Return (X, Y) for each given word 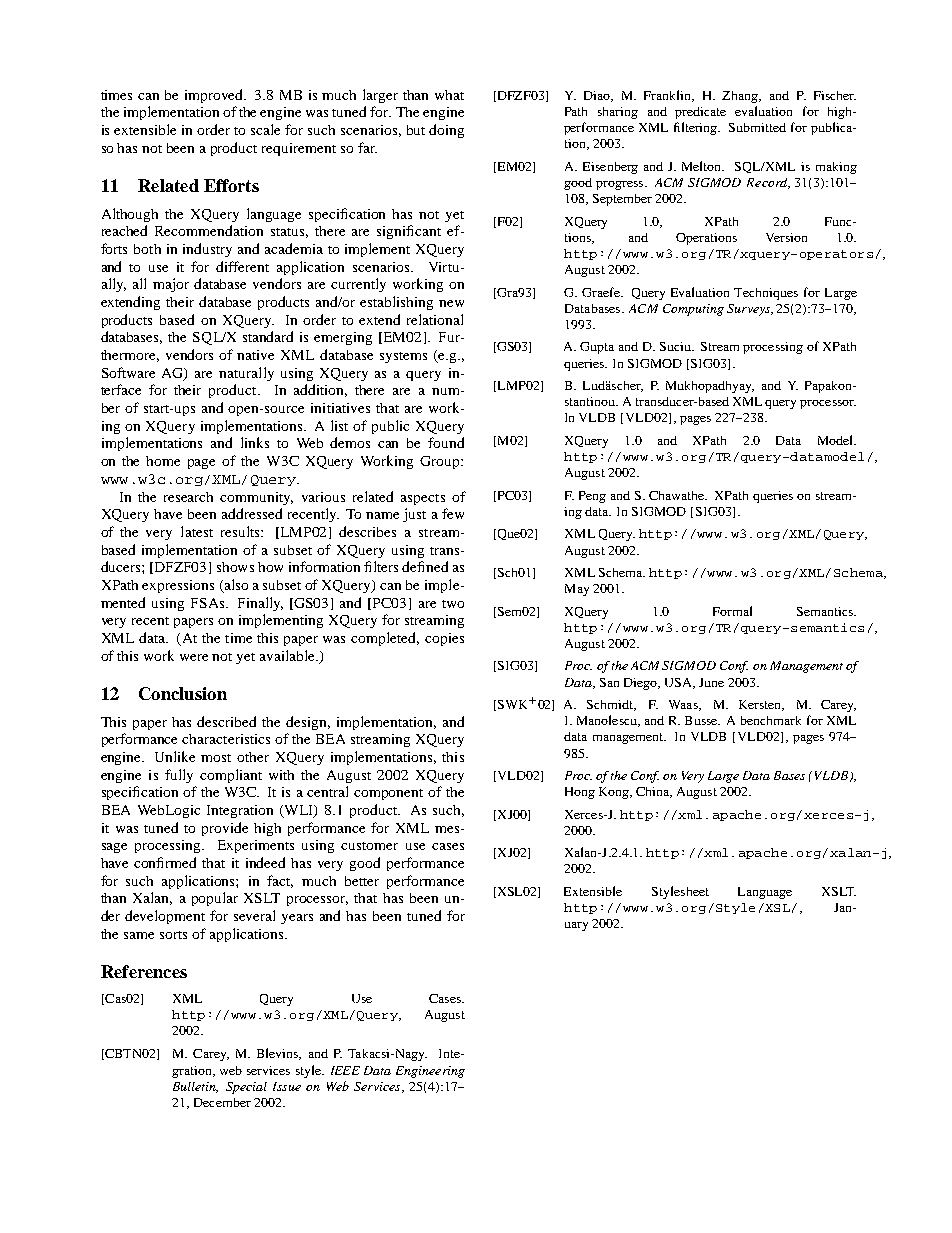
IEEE (345, 1070)
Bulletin (195, 1087)
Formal (732, 611)
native (255, 355)
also (235, 586)
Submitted (757, 127)
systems (403, 357)
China (654, 792)
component (388, 794)
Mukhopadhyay (710, 387)
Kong (615, 793)
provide (225, 829)
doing (446, 131)
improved (215, 96)
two (453, 604)
